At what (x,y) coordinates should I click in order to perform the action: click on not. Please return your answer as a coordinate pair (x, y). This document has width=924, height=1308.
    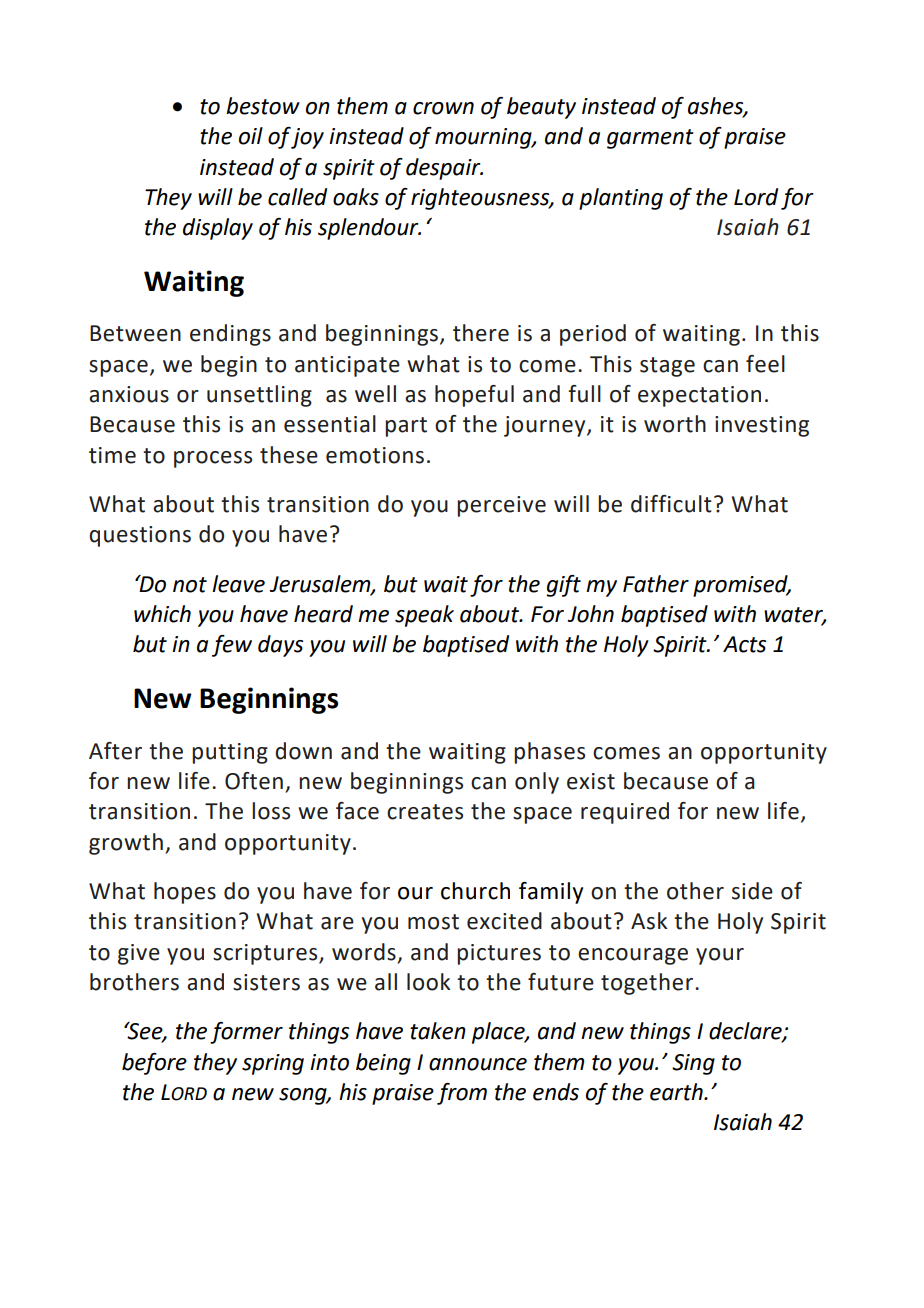
    Looking at the image, I should click on (190, 585).
